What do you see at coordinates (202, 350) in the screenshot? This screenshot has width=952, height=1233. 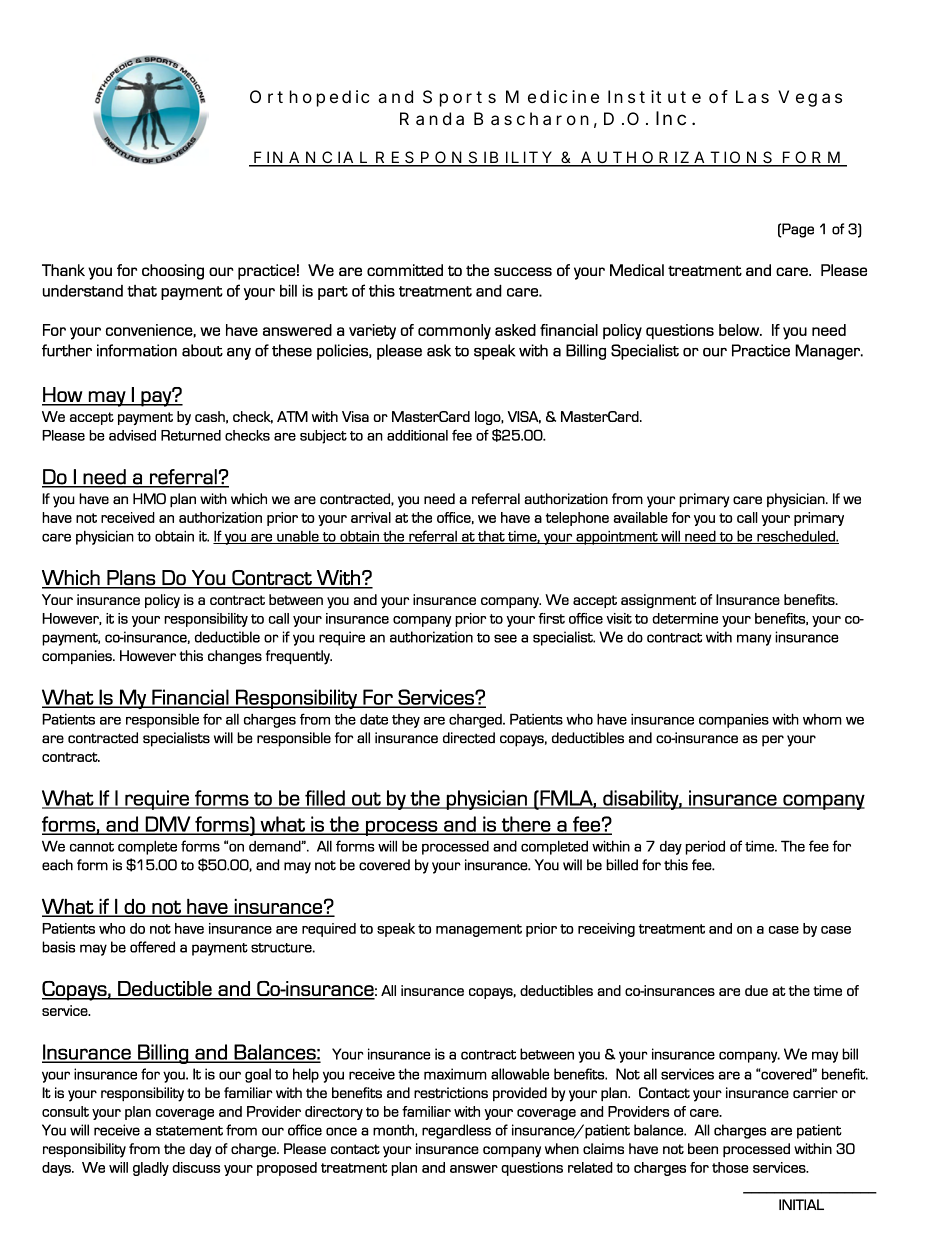 I see `about` at bounding box center [202, 350].
